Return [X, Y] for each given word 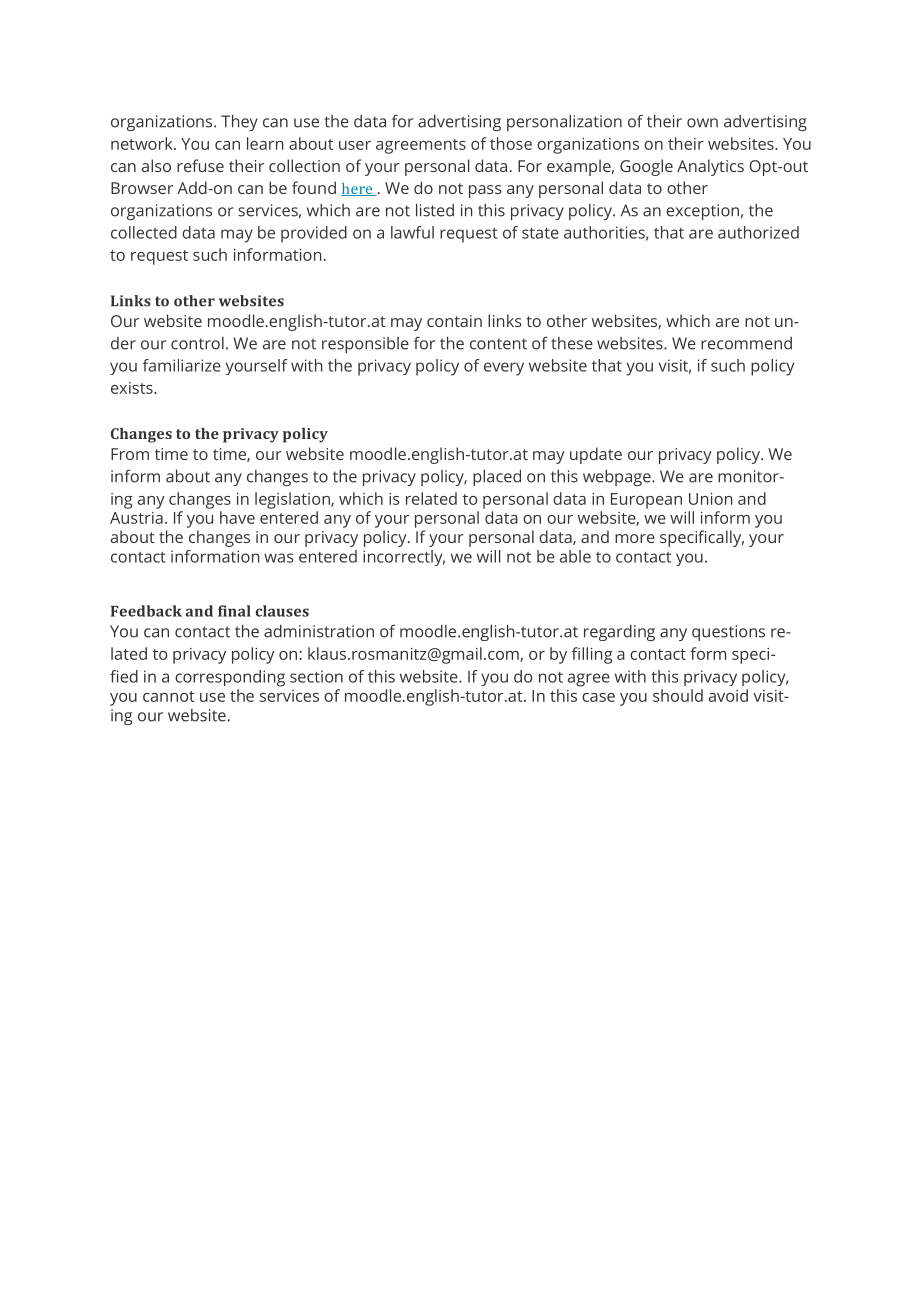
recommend [746, 343]
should [678, 695]
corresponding [230, 678]
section [316, 676]
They [239, 123]
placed [497, 478]
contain [454, 321]
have [237, 517]
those [511, 143]
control [197, 343]
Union [710, 499]
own [702, 123]
